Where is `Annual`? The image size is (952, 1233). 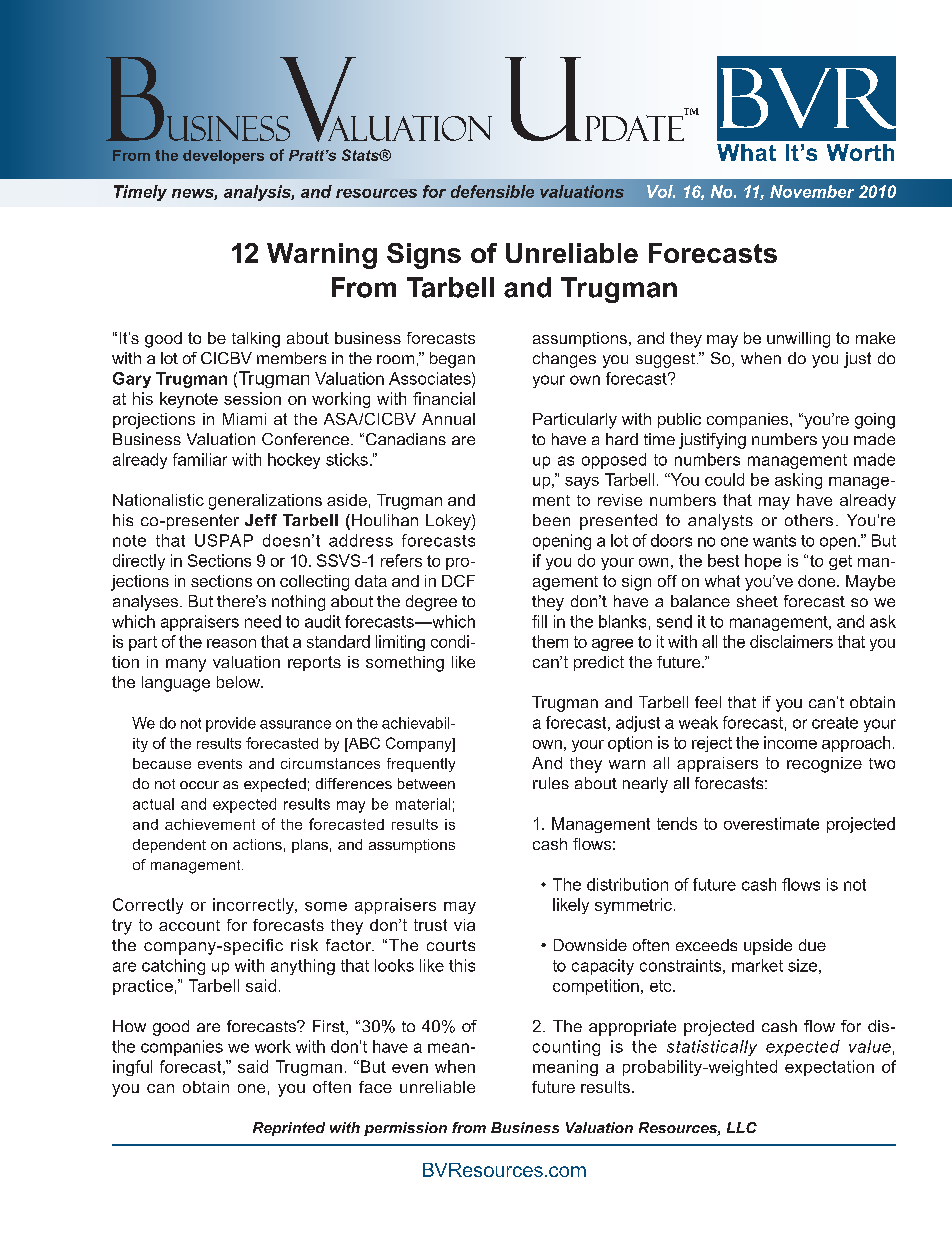
Annual is located at coordinates (448, 419).
